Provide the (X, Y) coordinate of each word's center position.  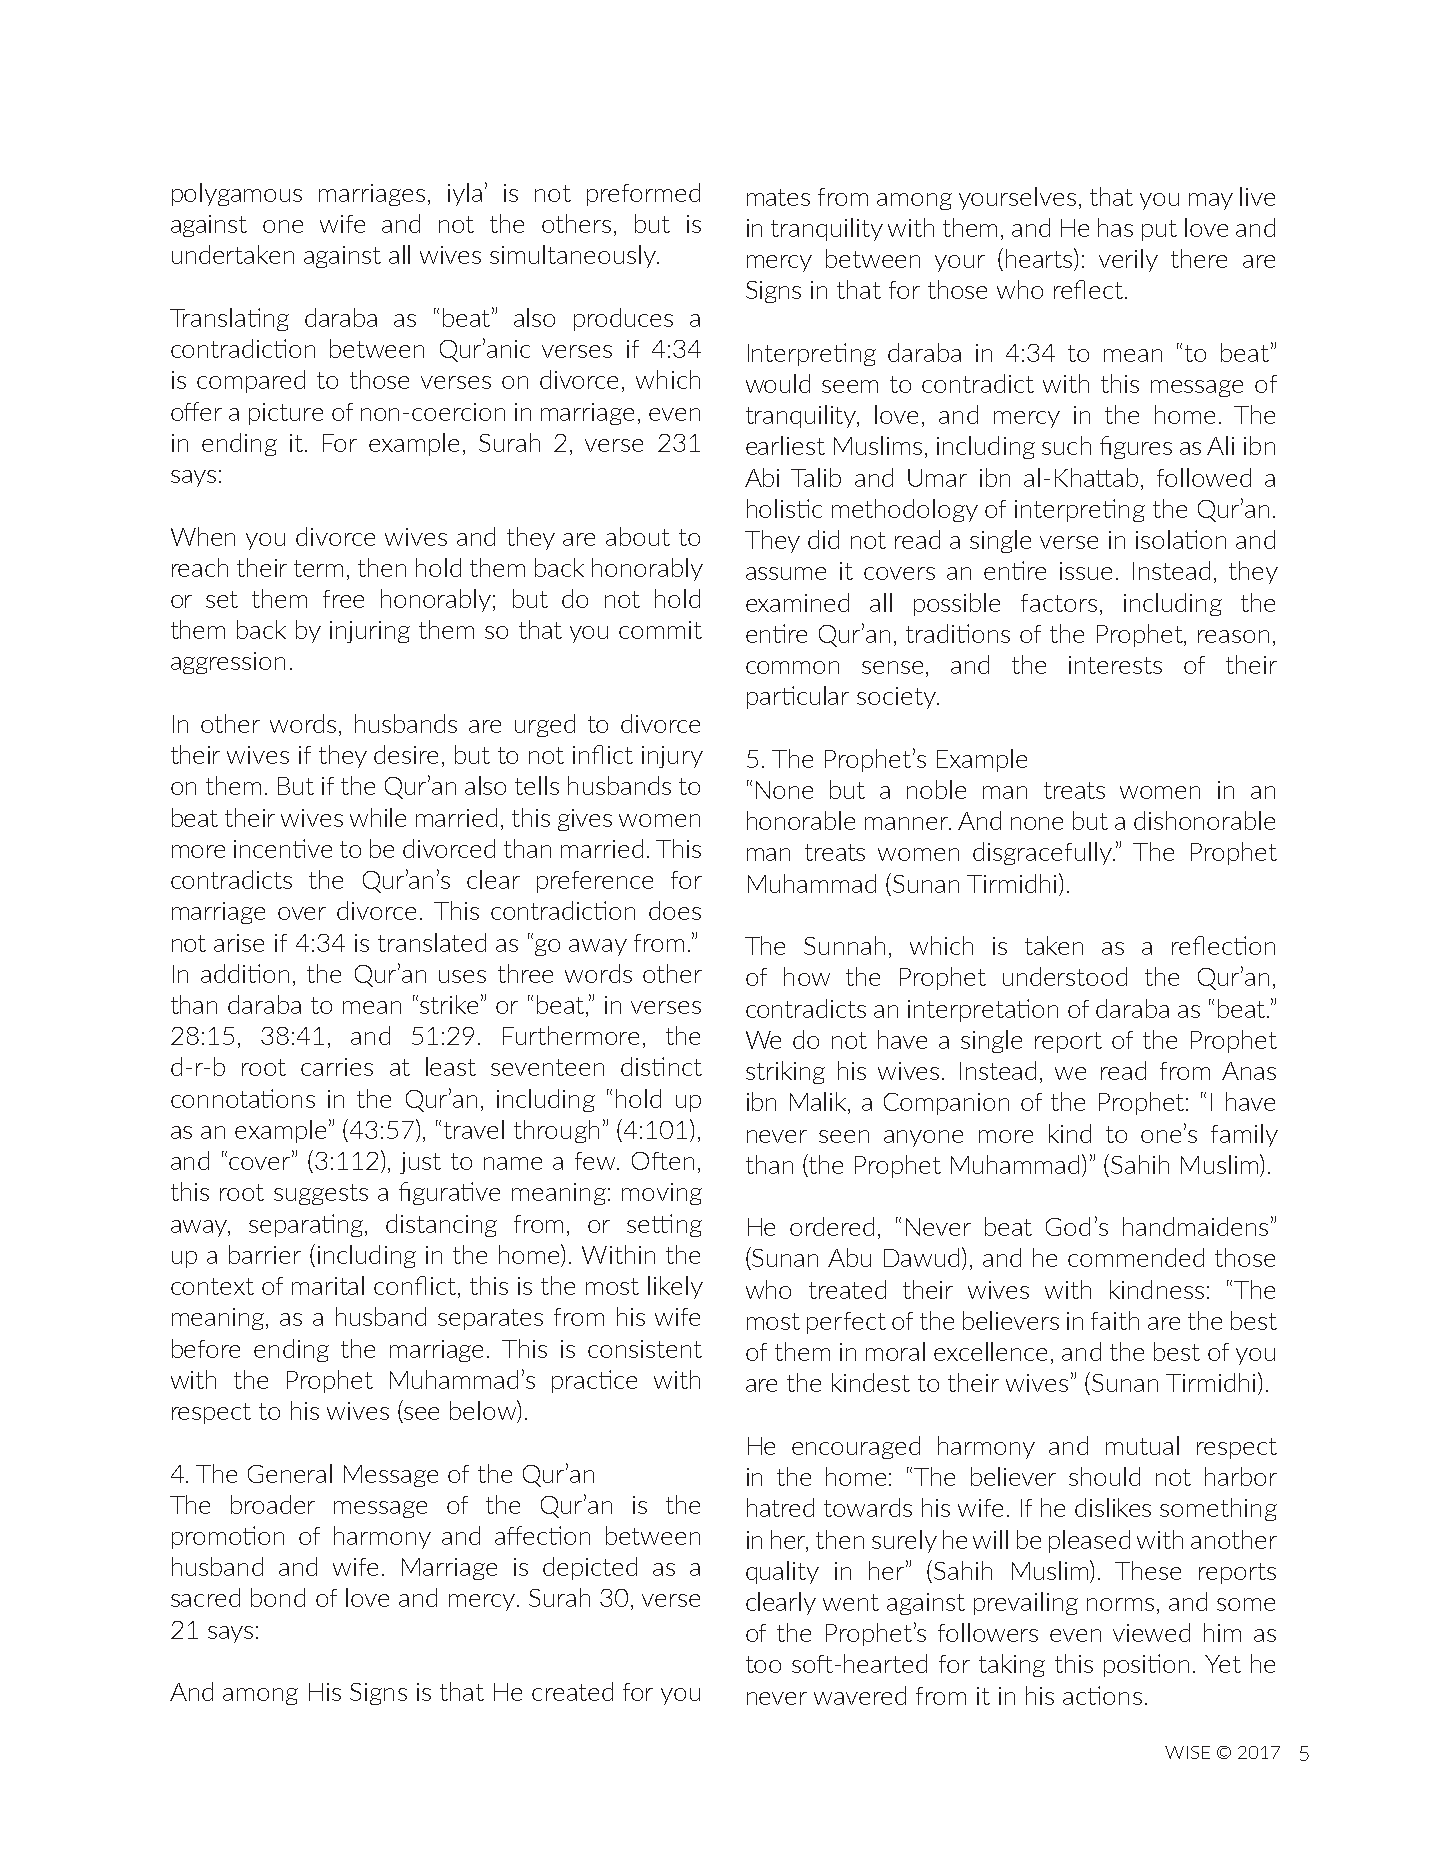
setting (664, 1225)
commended (1136, 1257)
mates (778, 197)
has (1115, 227)
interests (1115, 665)
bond (278, 1597)
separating (306, 1225)
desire (406, 754)
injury (672, 757)
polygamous (237, 194)
